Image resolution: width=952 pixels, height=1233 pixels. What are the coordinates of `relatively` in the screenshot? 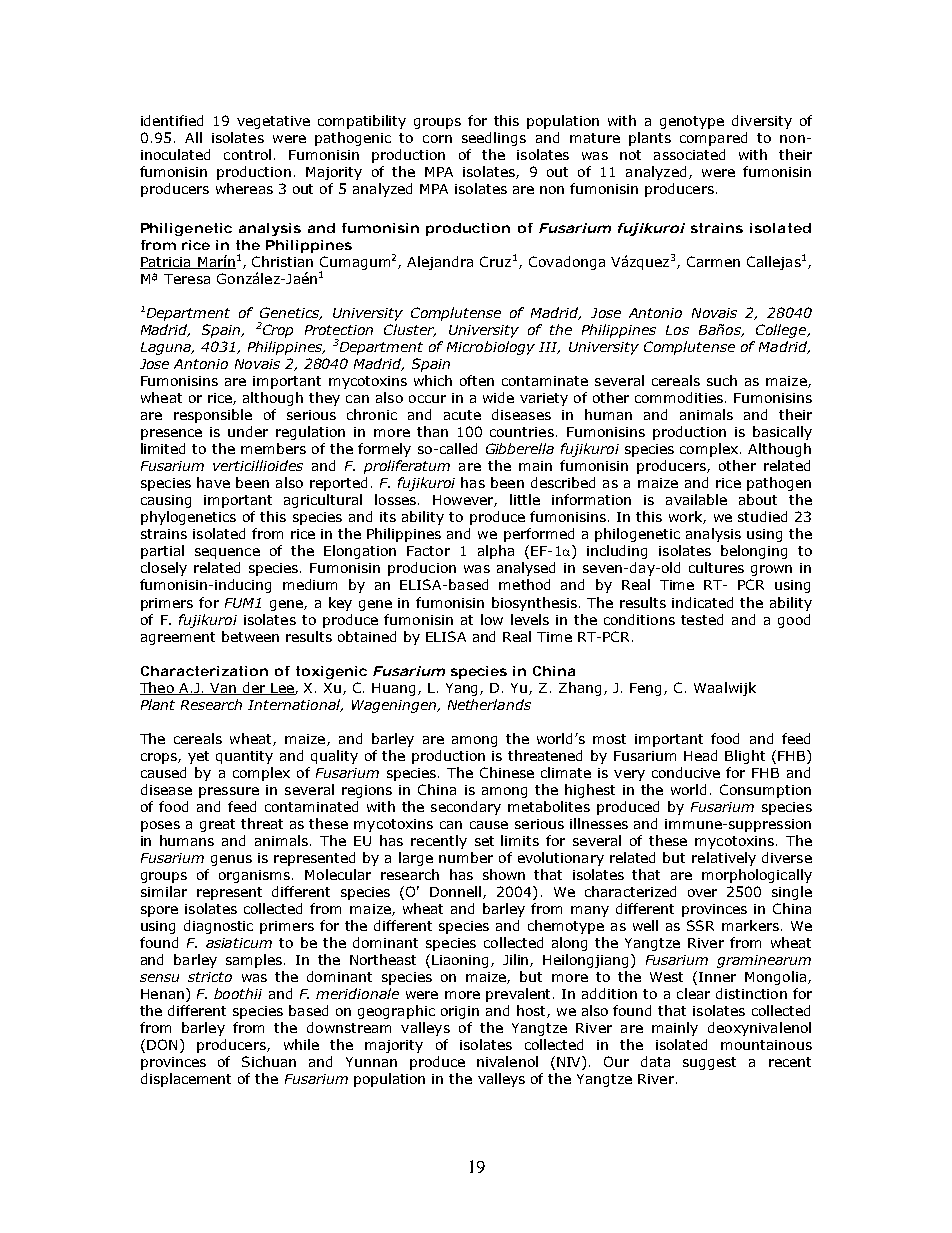 It's located at (724, 859).
